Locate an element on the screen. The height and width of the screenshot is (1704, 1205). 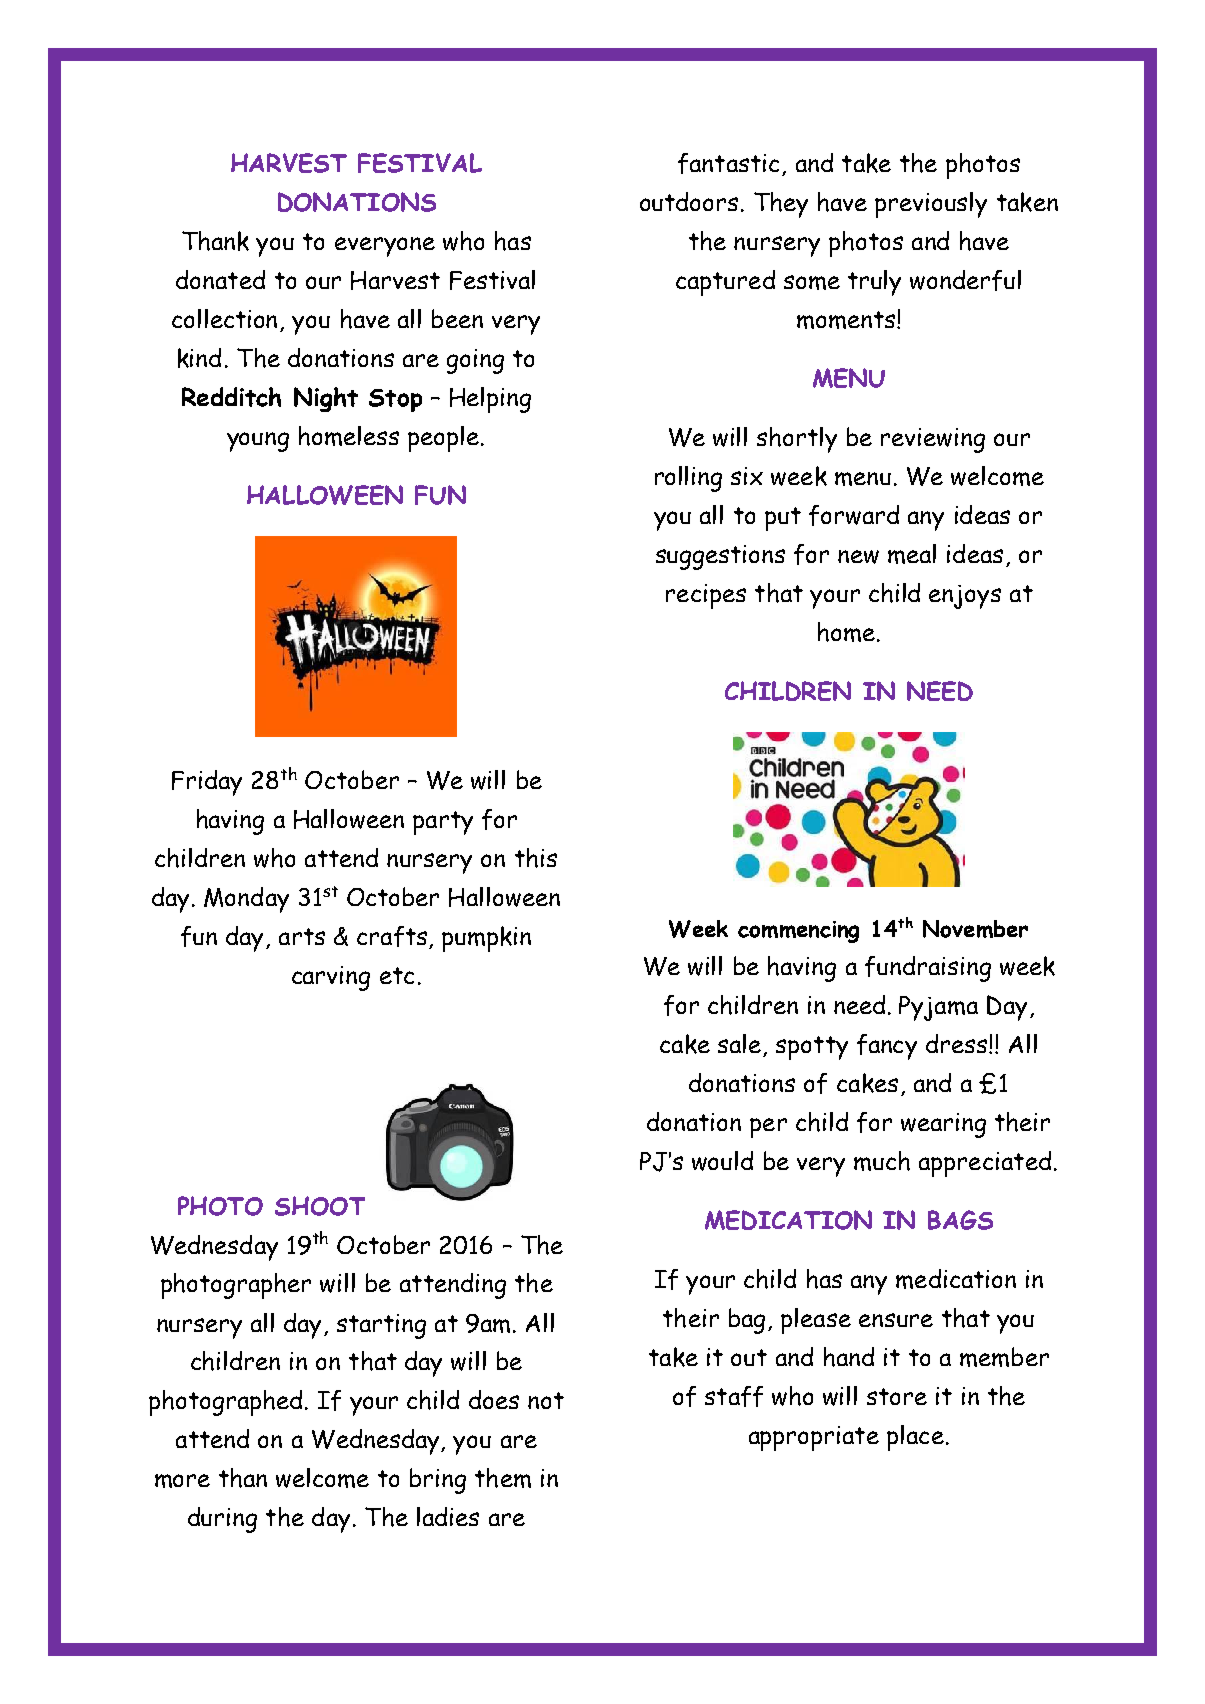
during is located at coordinates (222, 1520).
